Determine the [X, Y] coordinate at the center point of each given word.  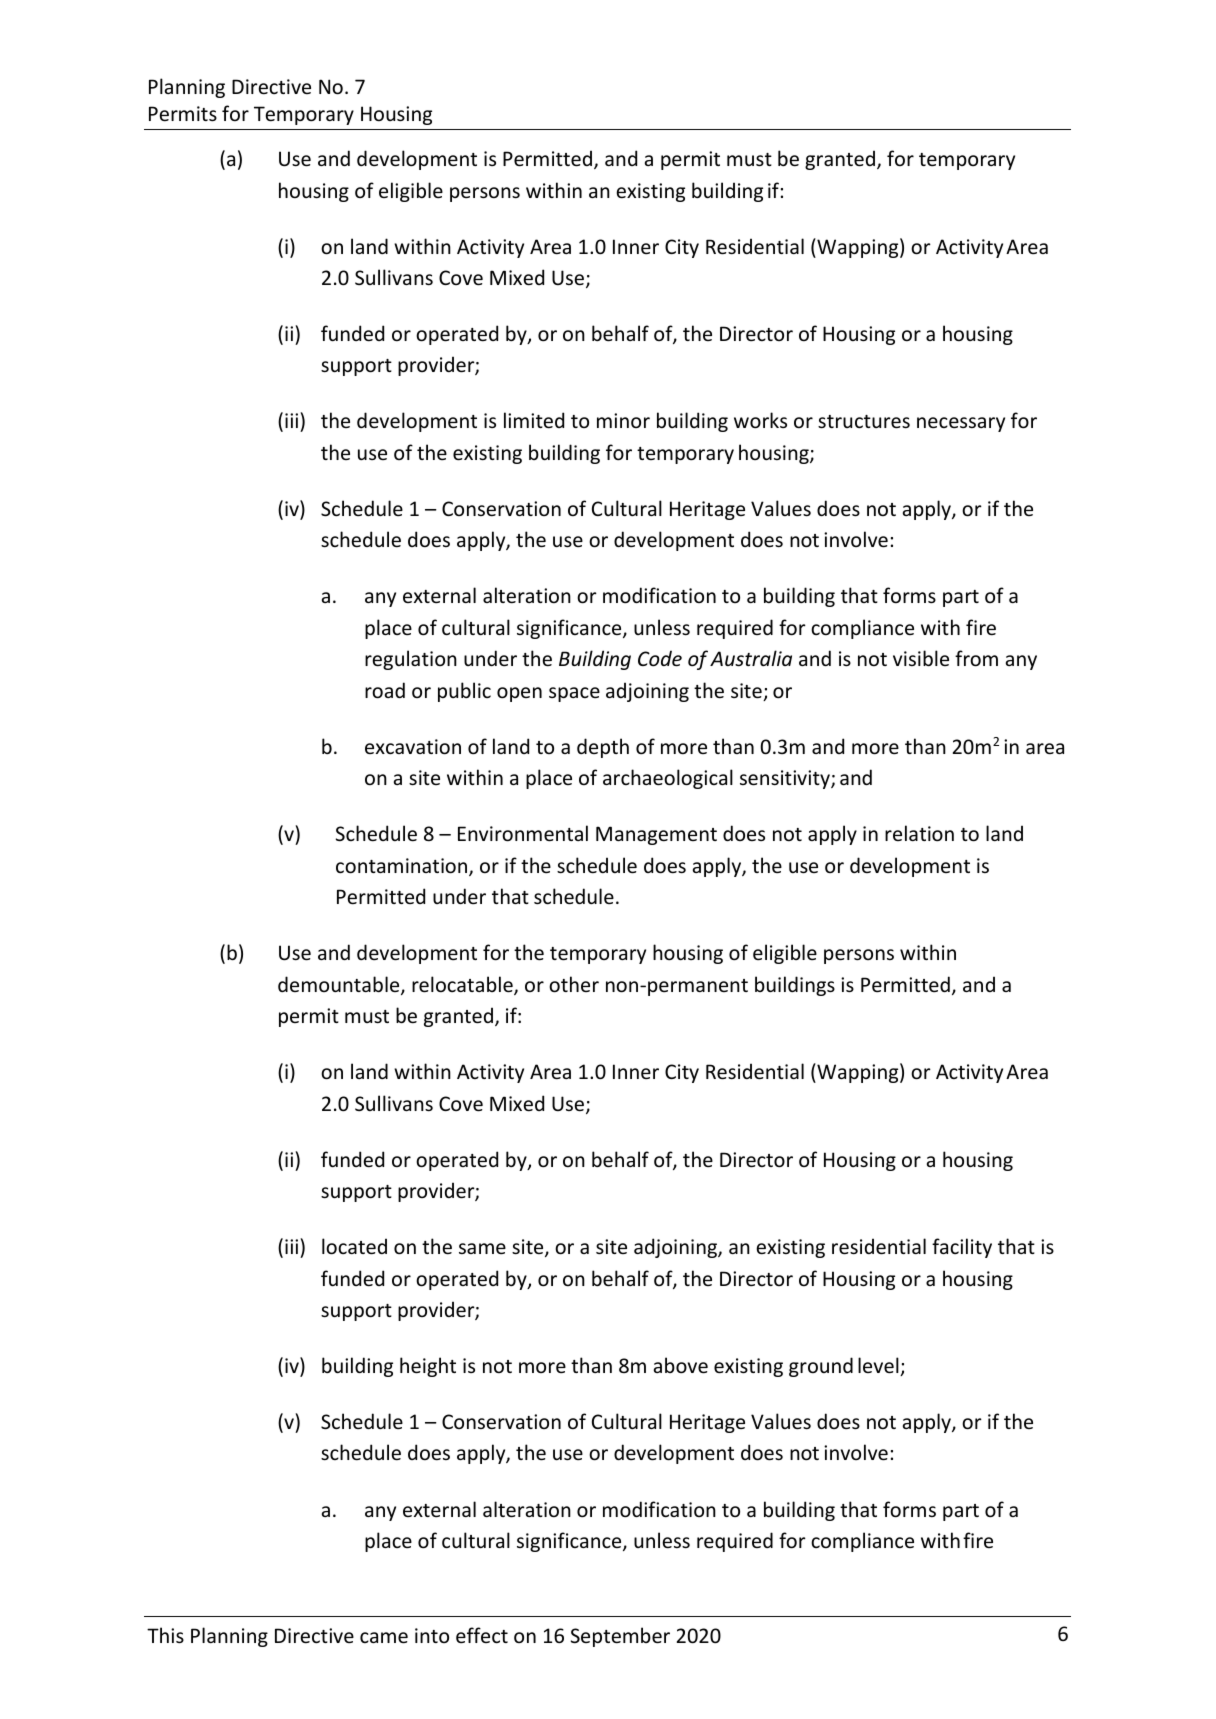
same [482, 1249]
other [574, 984]
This [165, 1635]
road [385, 690]
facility [962, 1248]
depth [603, 748]
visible [921, 658]
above [681, 1365]
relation [919, 833]
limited [534, 420]
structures [864, 422]
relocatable [463, 985]
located [354, 1246]
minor [623, 420]
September [620, 1637]
